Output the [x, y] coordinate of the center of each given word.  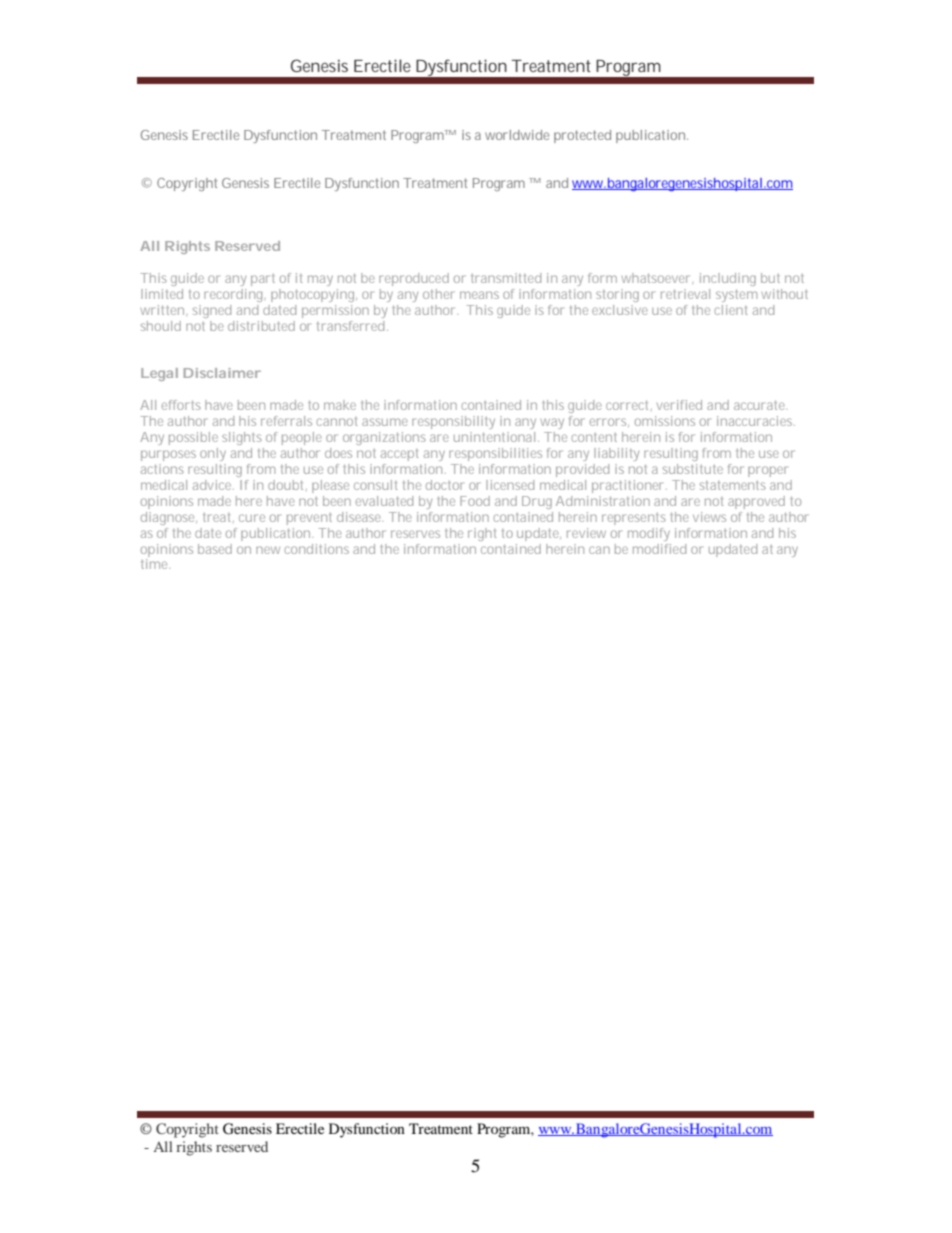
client [731, 310]
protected [582, 136]
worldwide [517, 135]
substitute [693, 469]
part [263, 280]
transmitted [506, 278]
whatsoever [655, 278]
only [213, 454]
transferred [350, 326]
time [154, 564]
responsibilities [495, 454]
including [728, 279]
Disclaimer [222, 373]
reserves [415, 534]
